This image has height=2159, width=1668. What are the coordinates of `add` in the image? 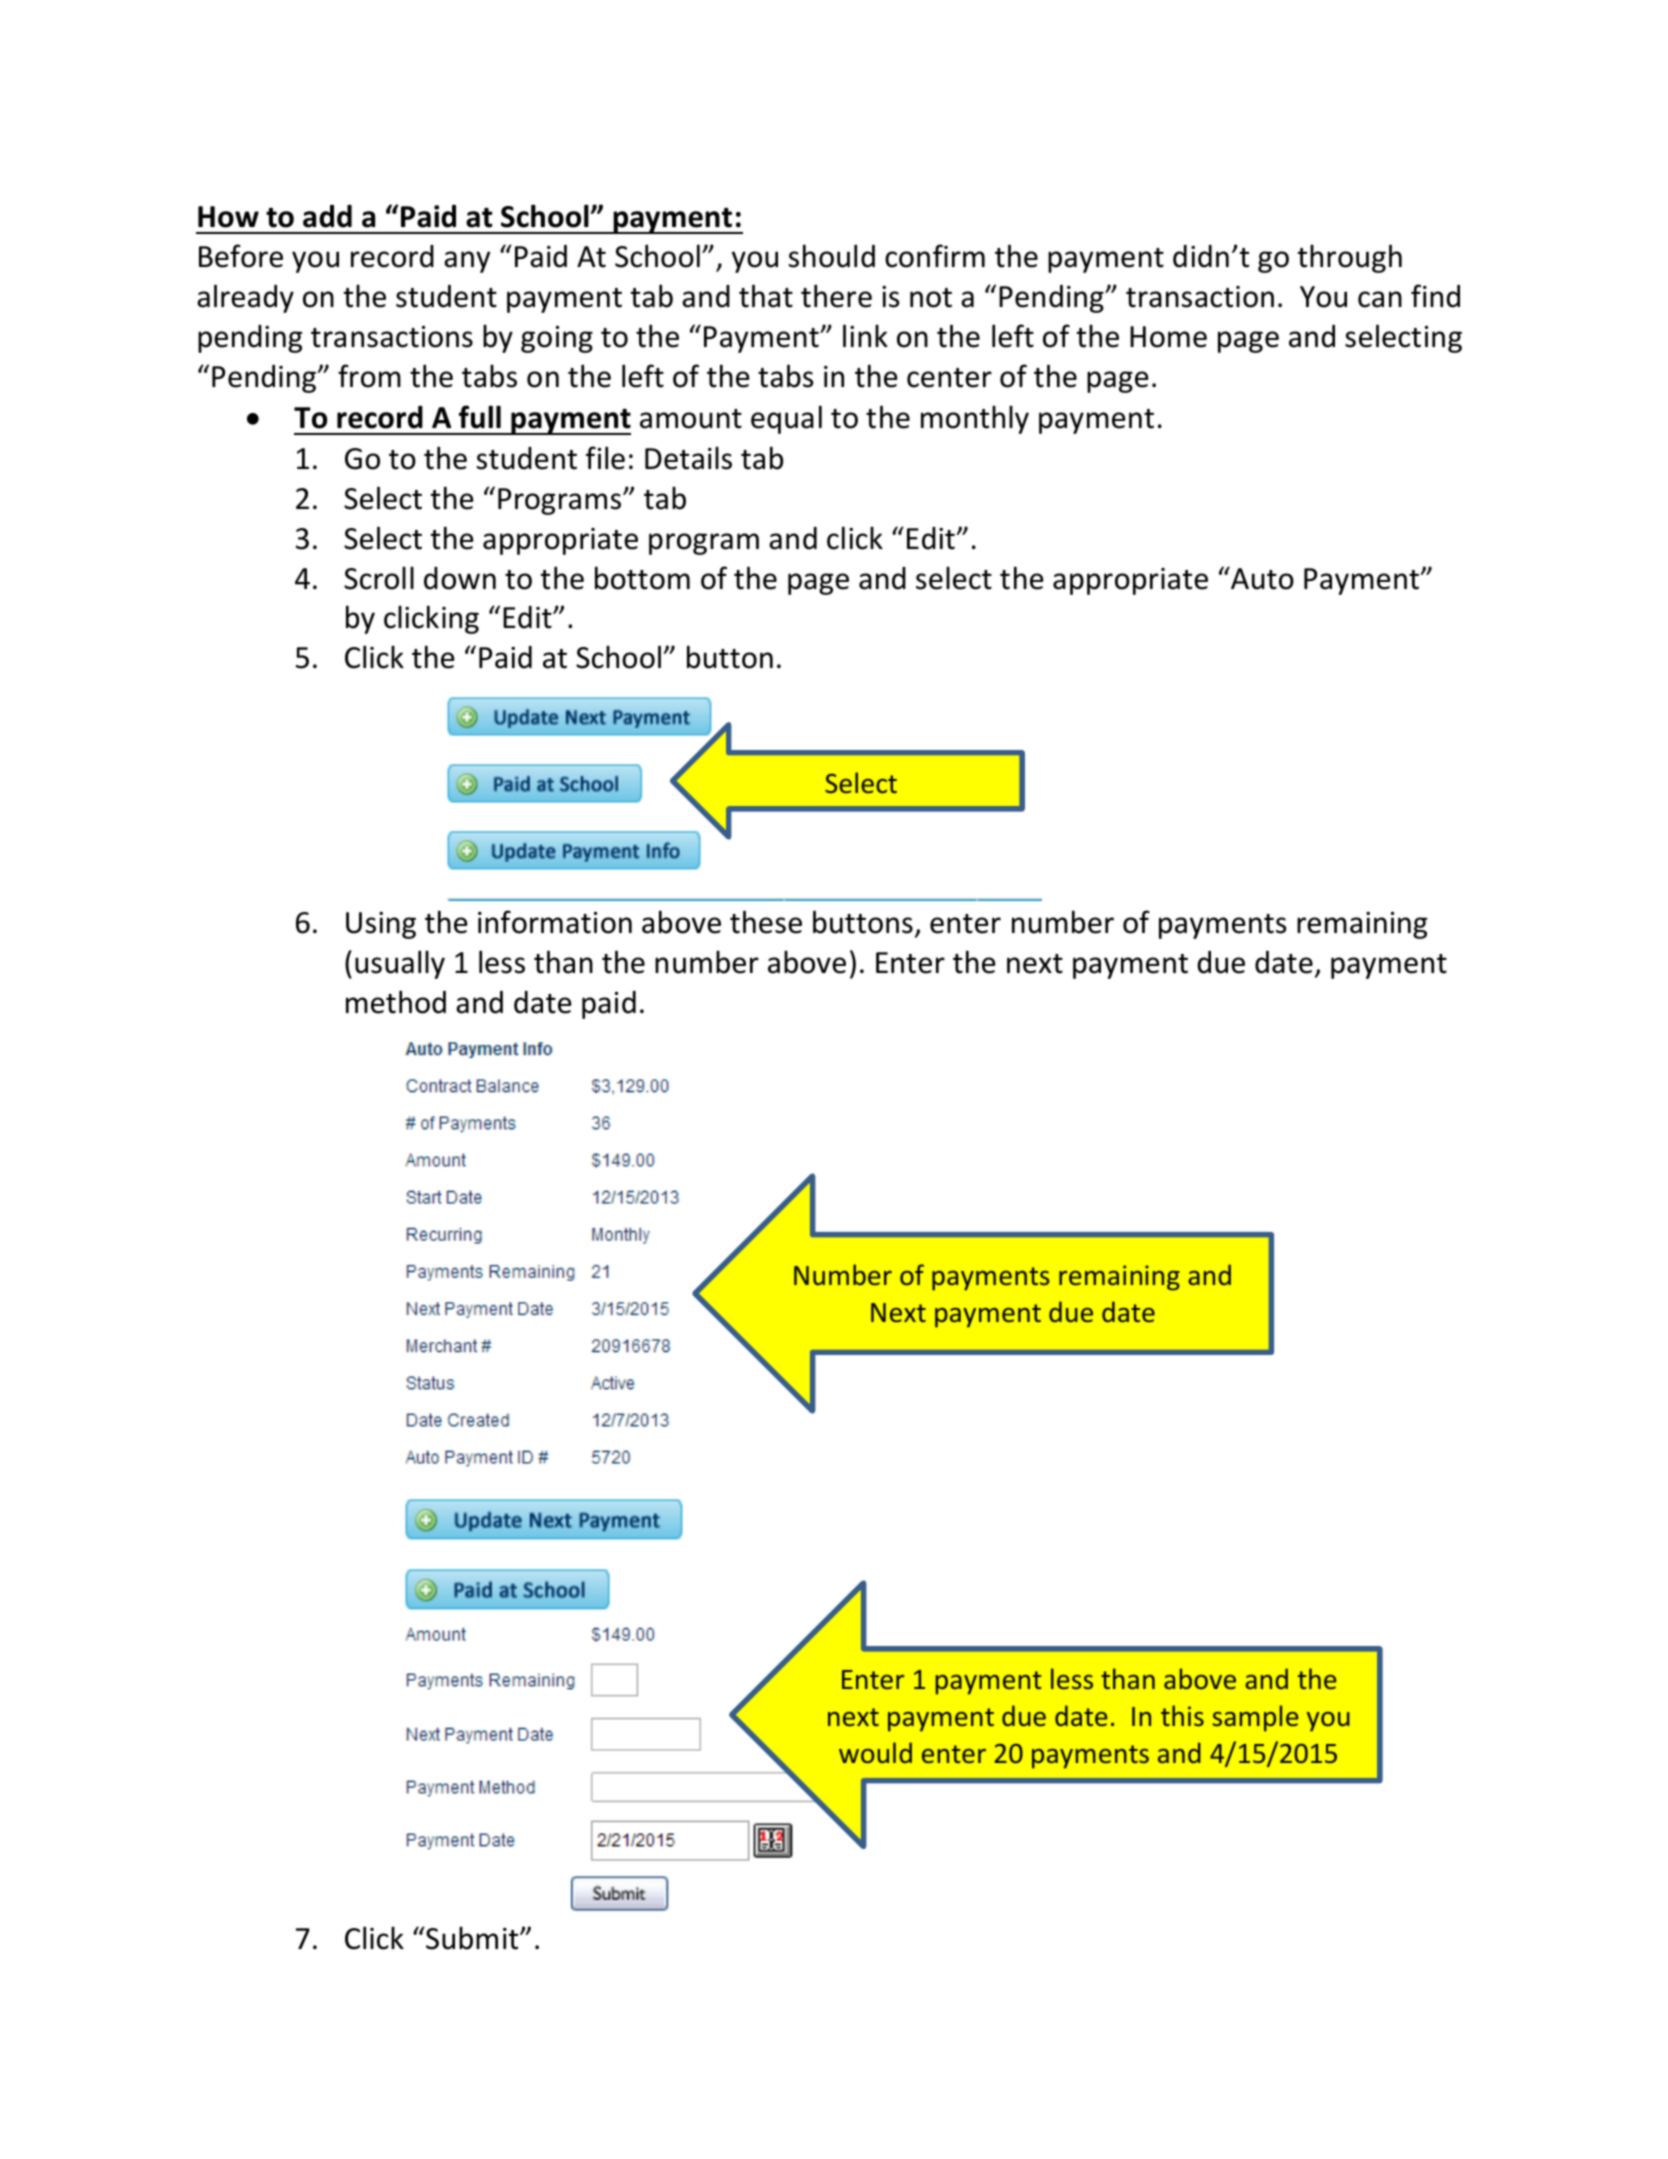 It's located at (327, 216).
